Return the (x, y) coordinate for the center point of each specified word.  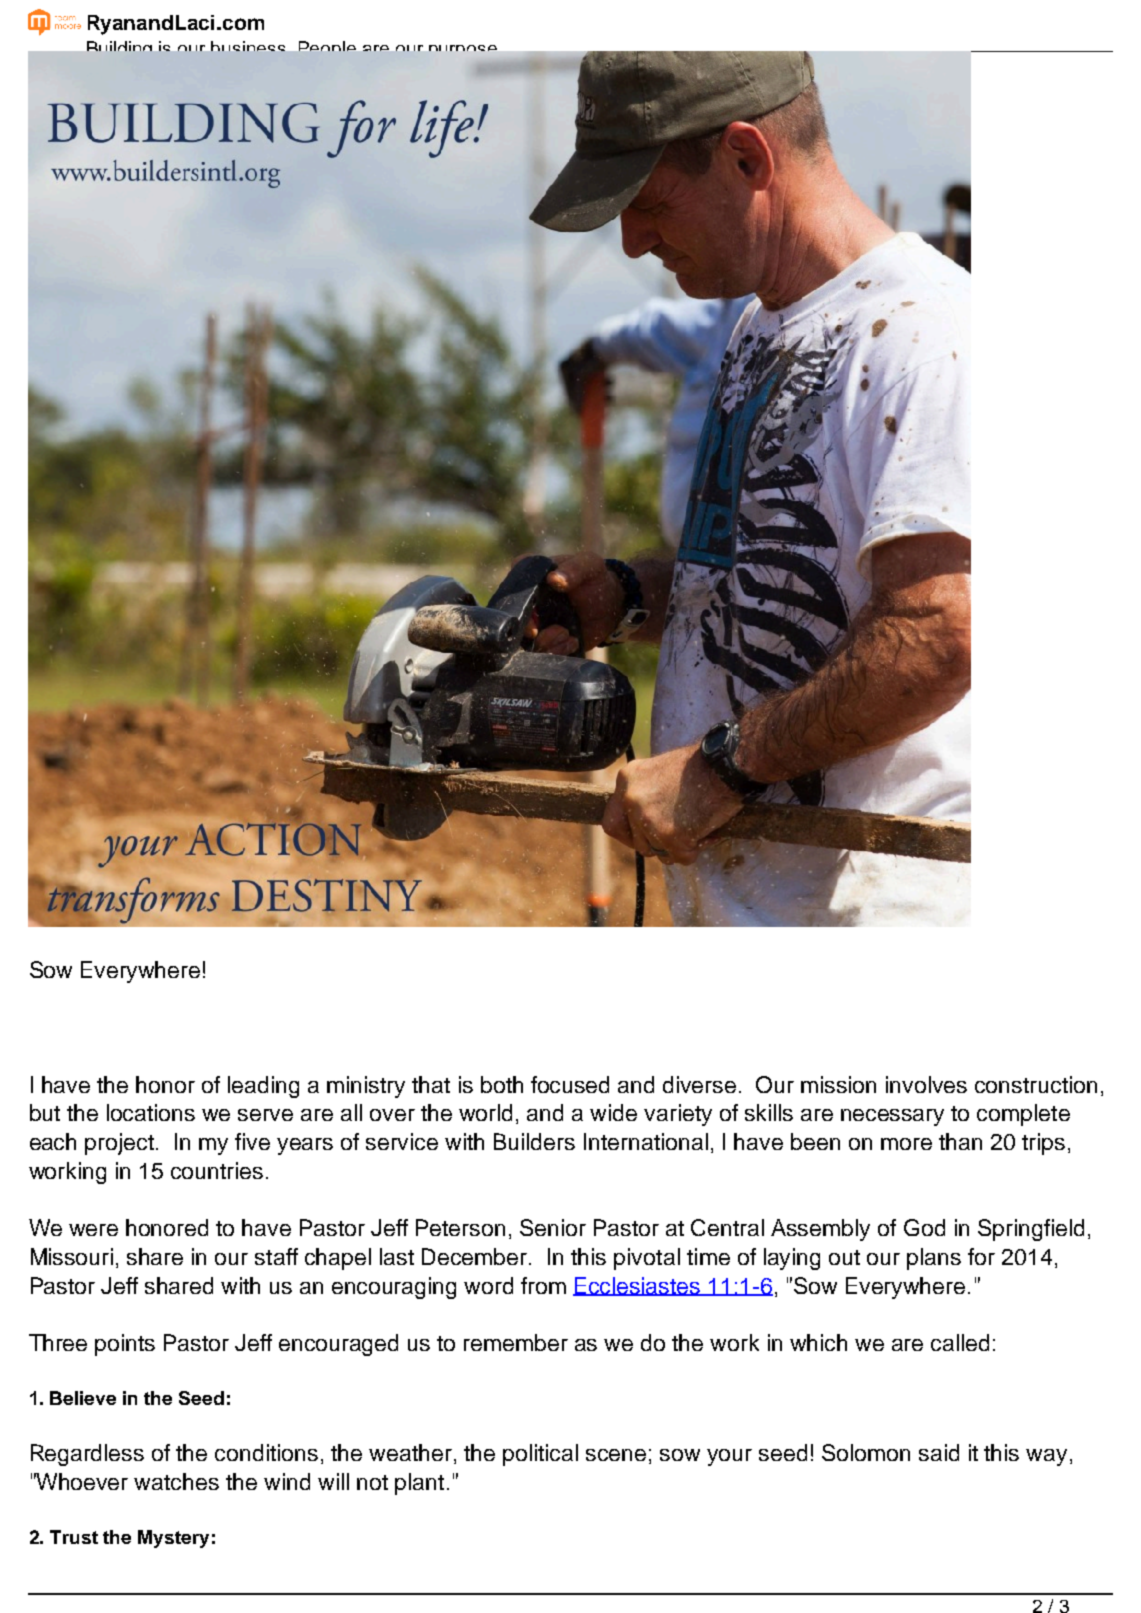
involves (926, 1084)
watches (176, 1481)
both (502, 1084)
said (939, 1452)
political (540, 1455)
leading (263, 1087)
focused (570, 1084)
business (248, 46)
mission (838, 1084)
